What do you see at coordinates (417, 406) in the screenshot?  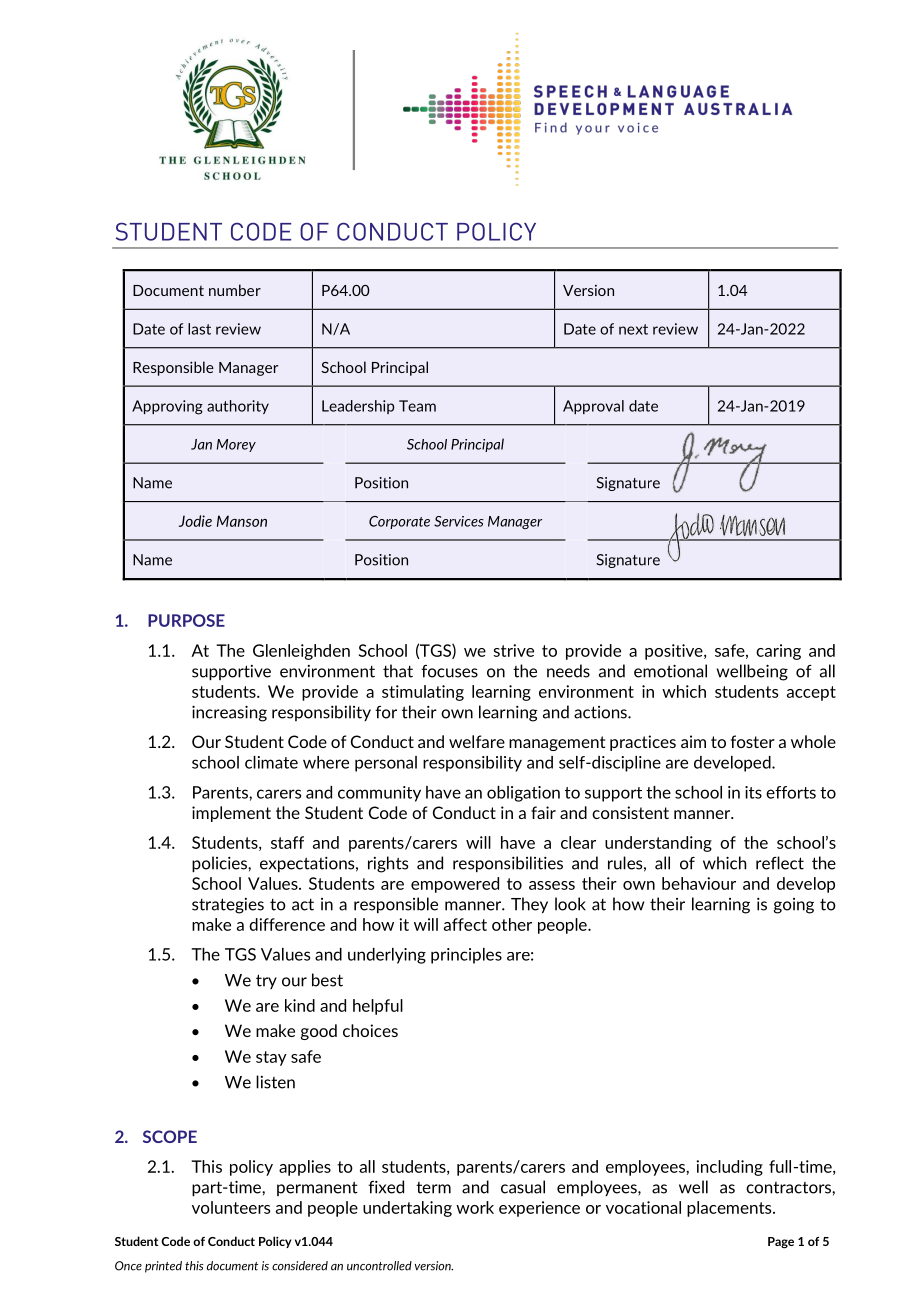 I see `Team` at bounding box center [417, 406].
